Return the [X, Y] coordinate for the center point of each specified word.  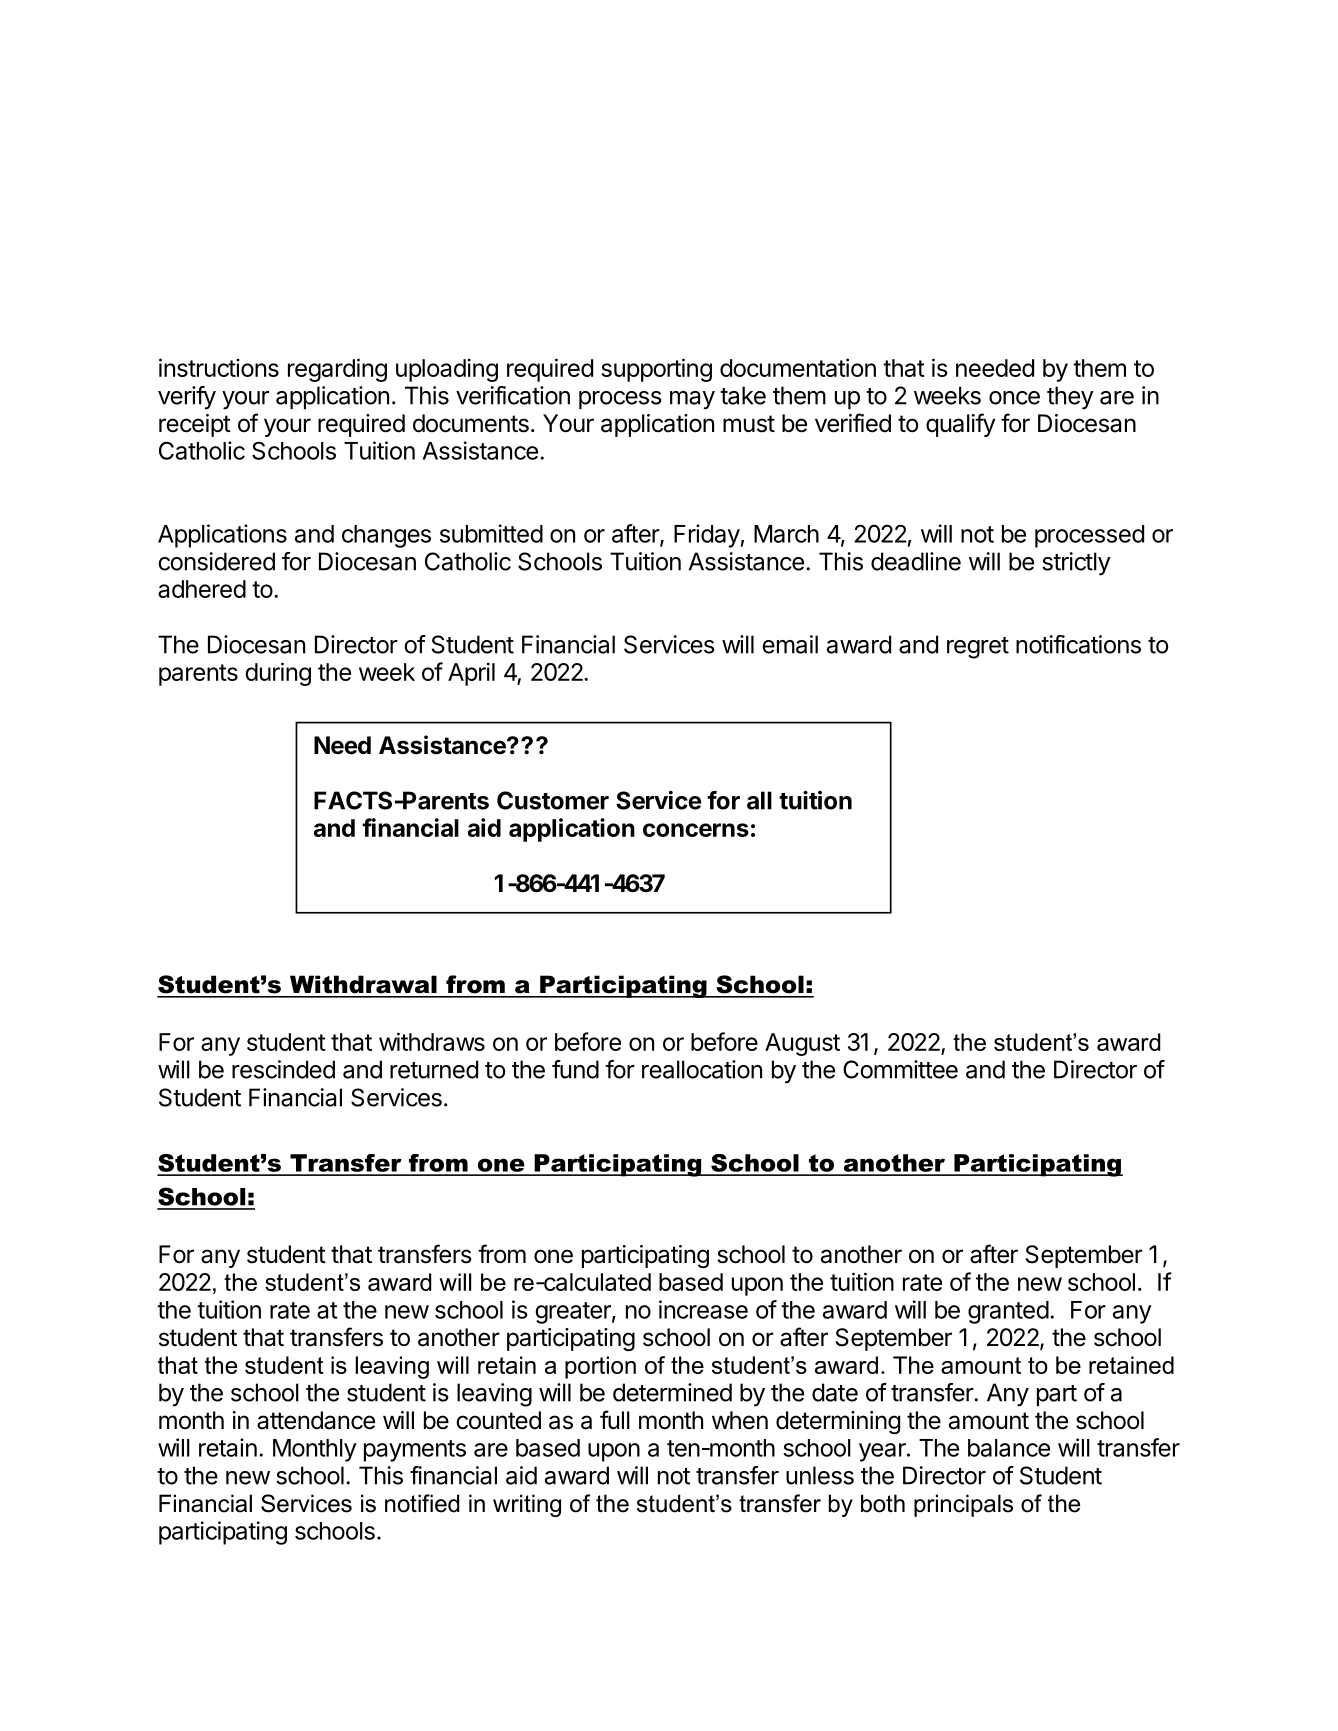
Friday [707, 536]
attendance [316, 1420]
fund [575, 1069]
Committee [900, 1069]
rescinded [283, 1069]
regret [978, 648]
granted [1008, 1312]
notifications [1078, 644]
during [278, 674]
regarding [337, 370]
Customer [553, 800]
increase [703, 1309]
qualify [960, 425]
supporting [656, 370]
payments [415, 1451]
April [471, 674]
